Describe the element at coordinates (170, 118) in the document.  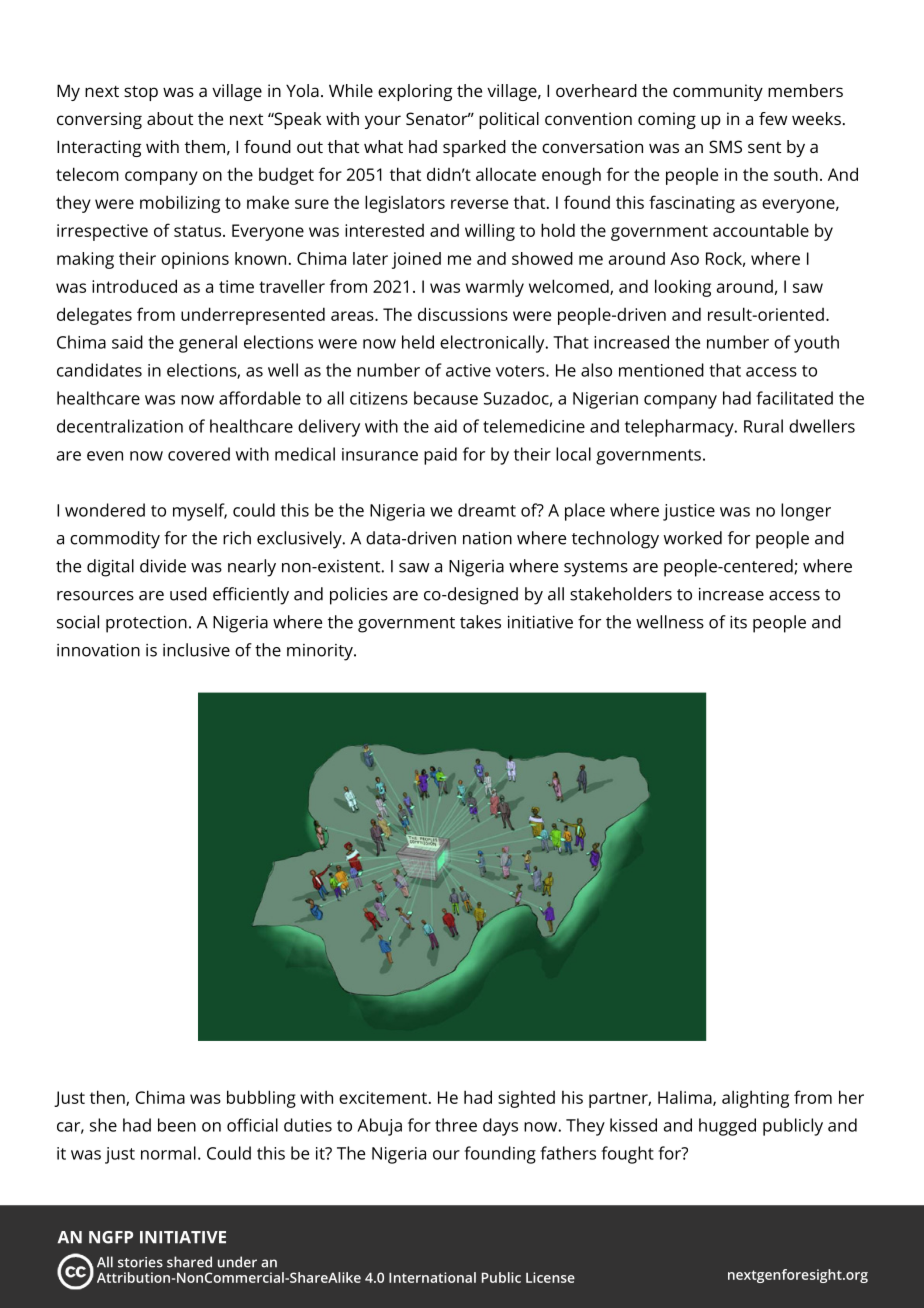
I see `about` at that location.
